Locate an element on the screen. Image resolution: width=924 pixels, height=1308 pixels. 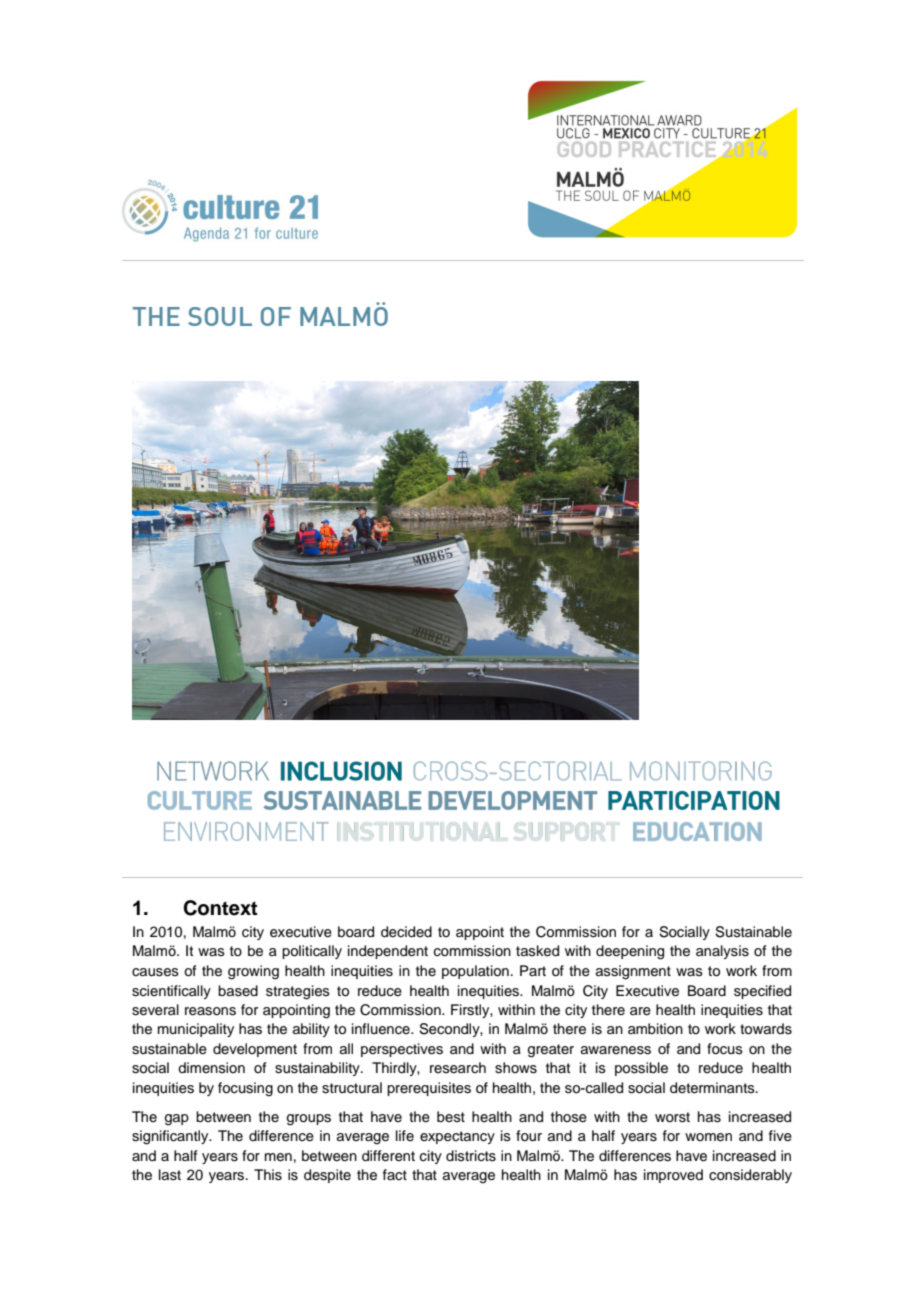
growing is located at coordinates (253, 972).
